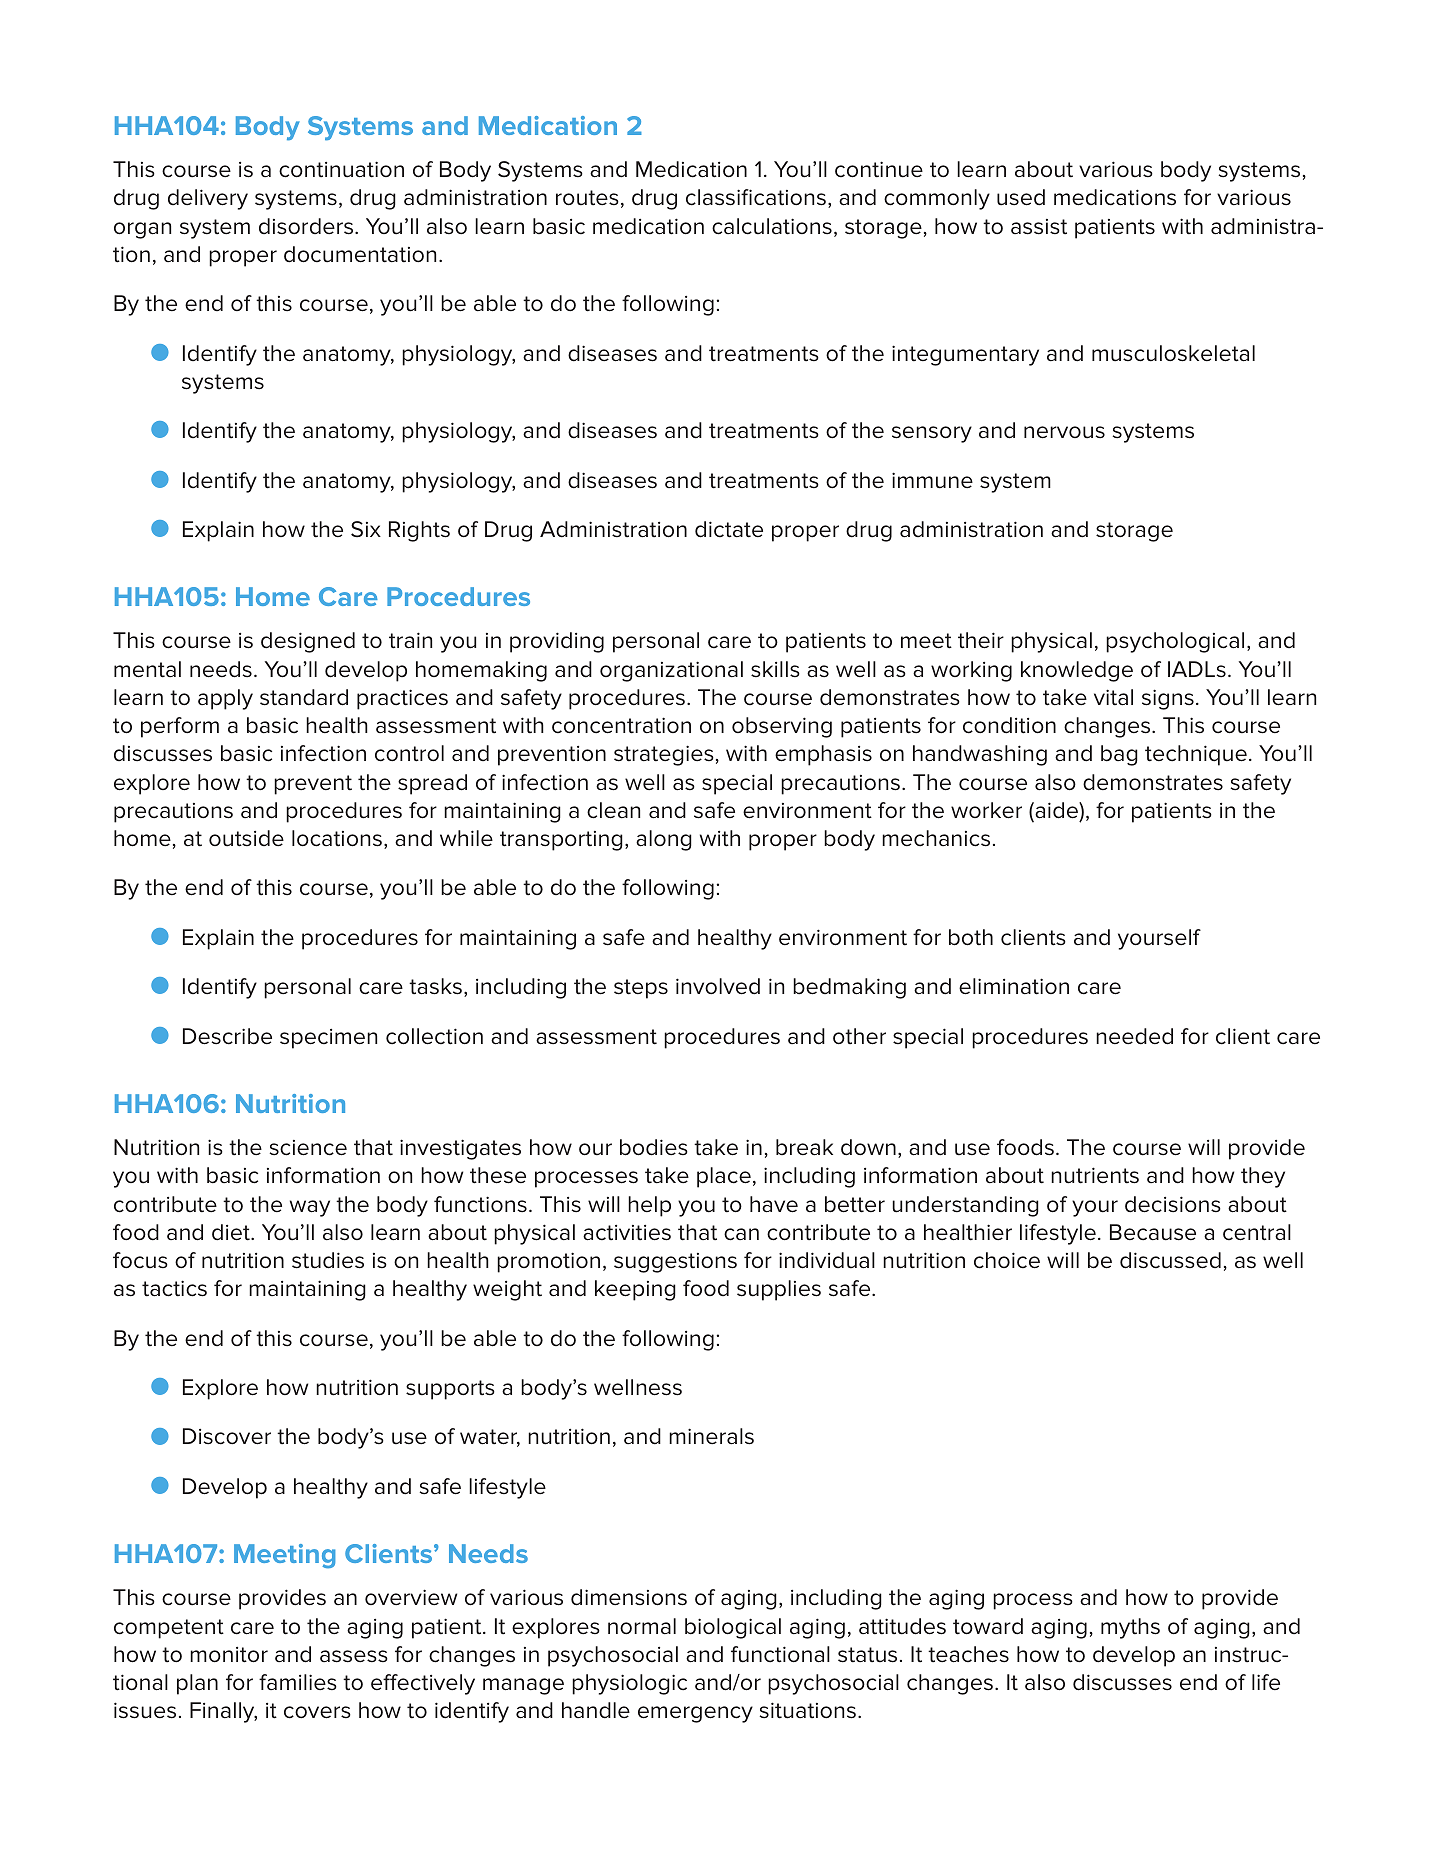  I want to click on families, so click(298, 1682).
